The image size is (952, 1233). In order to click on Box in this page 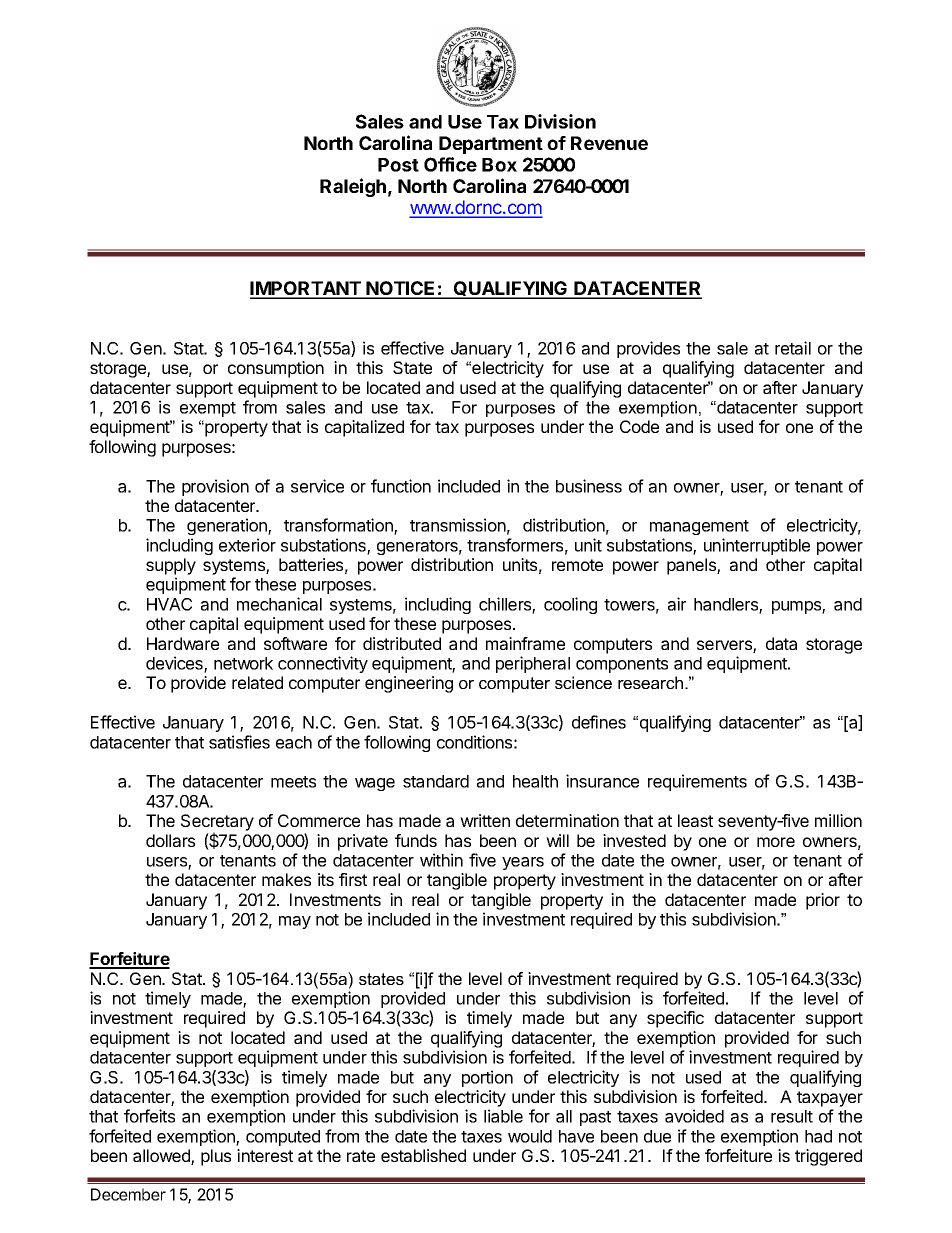, I will do `click(499, 165)`.
